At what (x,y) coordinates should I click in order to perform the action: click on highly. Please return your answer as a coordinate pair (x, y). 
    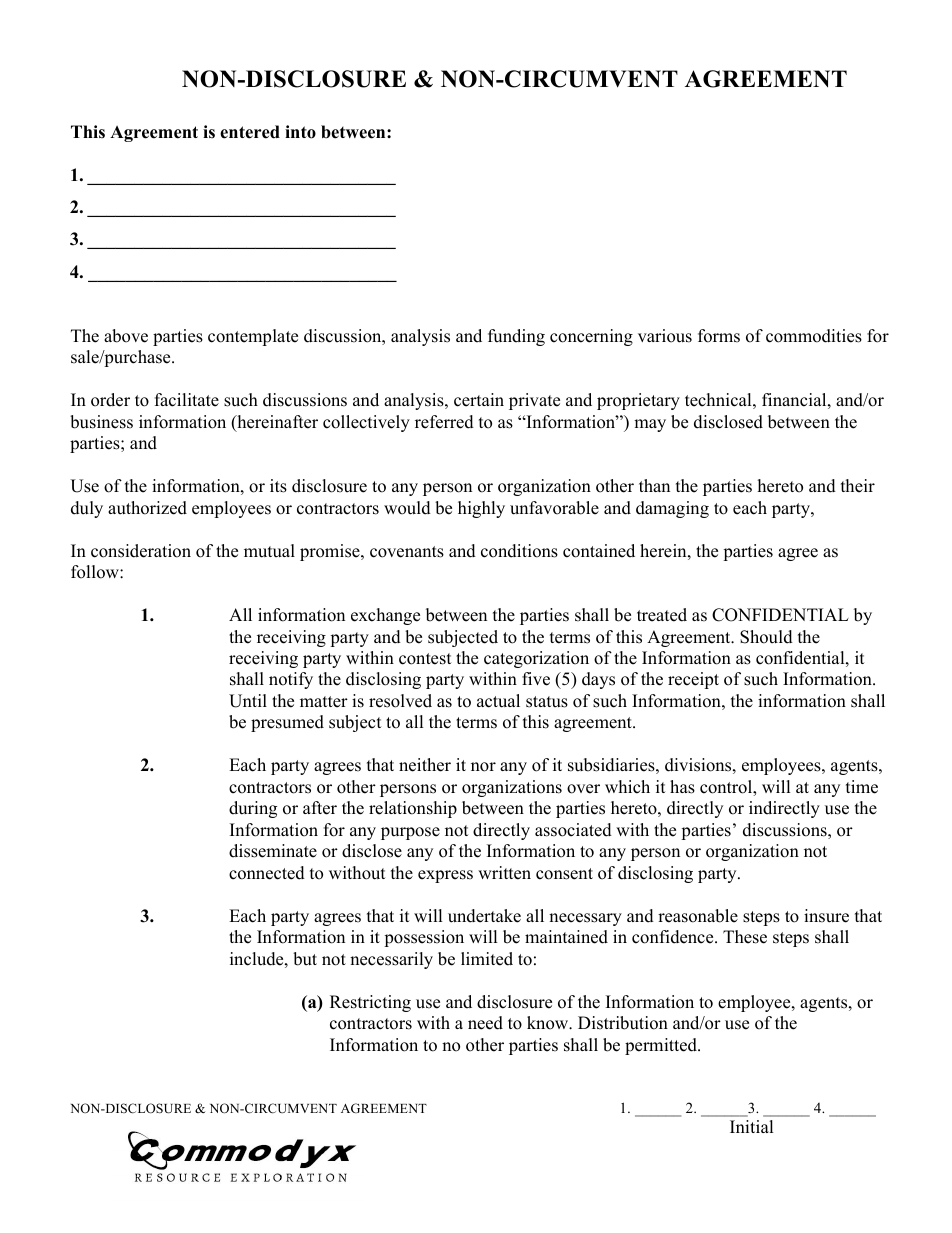
    Looking at the image, I should click on (481, 509).
